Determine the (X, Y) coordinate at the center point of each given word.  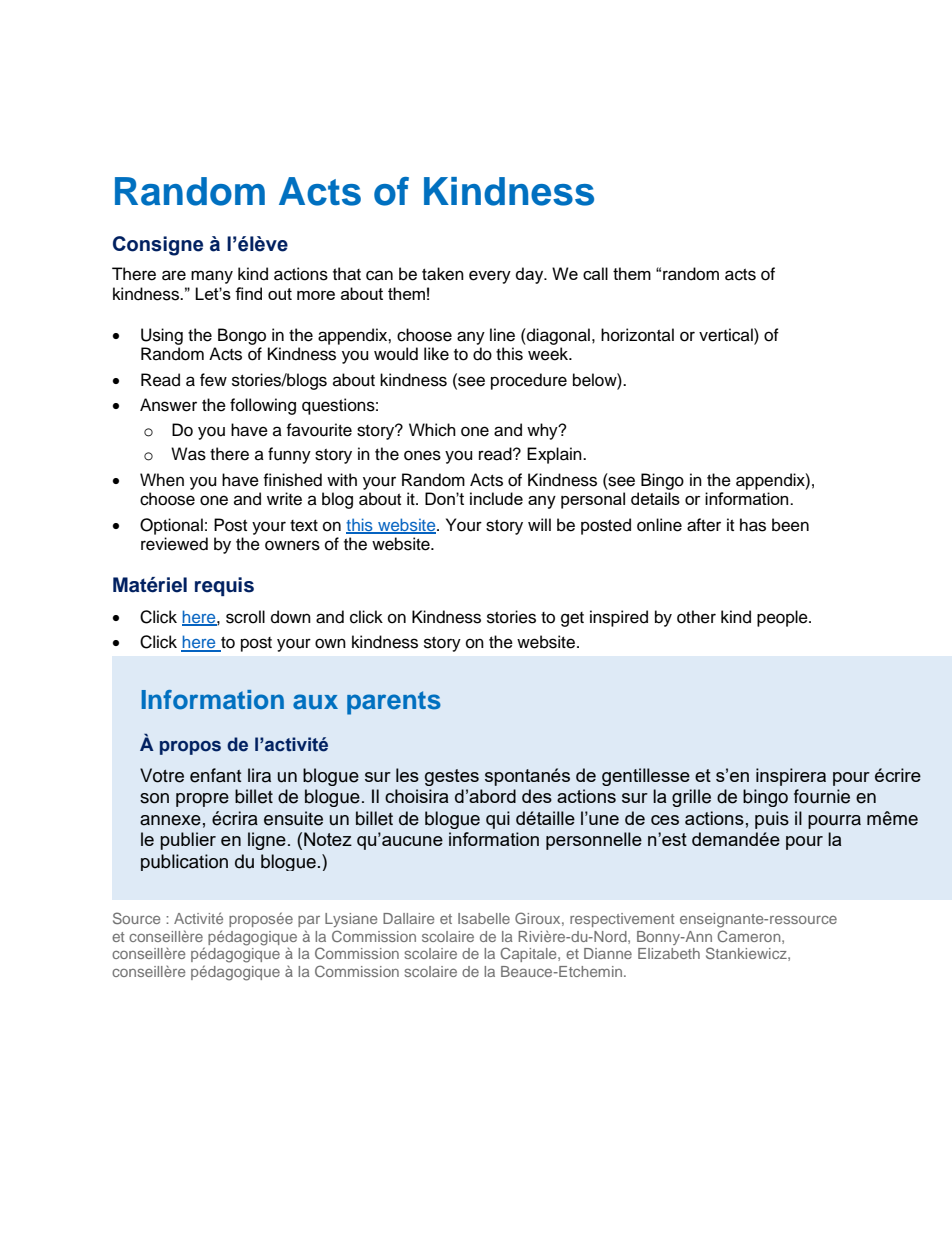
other (696, 617)
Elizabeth (669, 953)
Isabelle (484, 918)
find (248, 293)
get (572, 619)
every (490, 277)
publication (184, 862)
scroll (245, 617)
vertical (727, 335)
